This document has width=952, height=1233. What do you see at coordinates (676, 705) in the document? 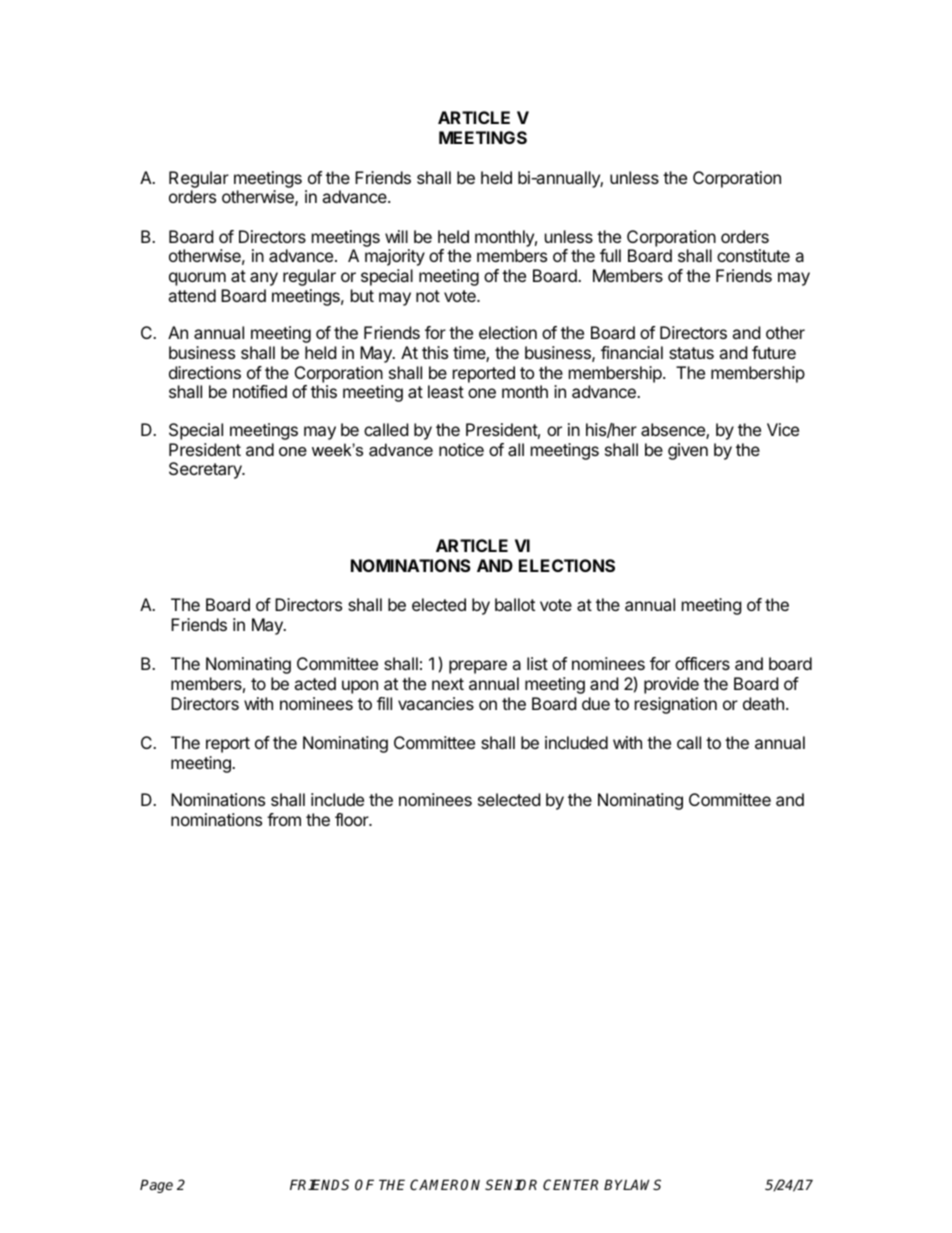
I see `resignation` at bounding box center [676, 705].
